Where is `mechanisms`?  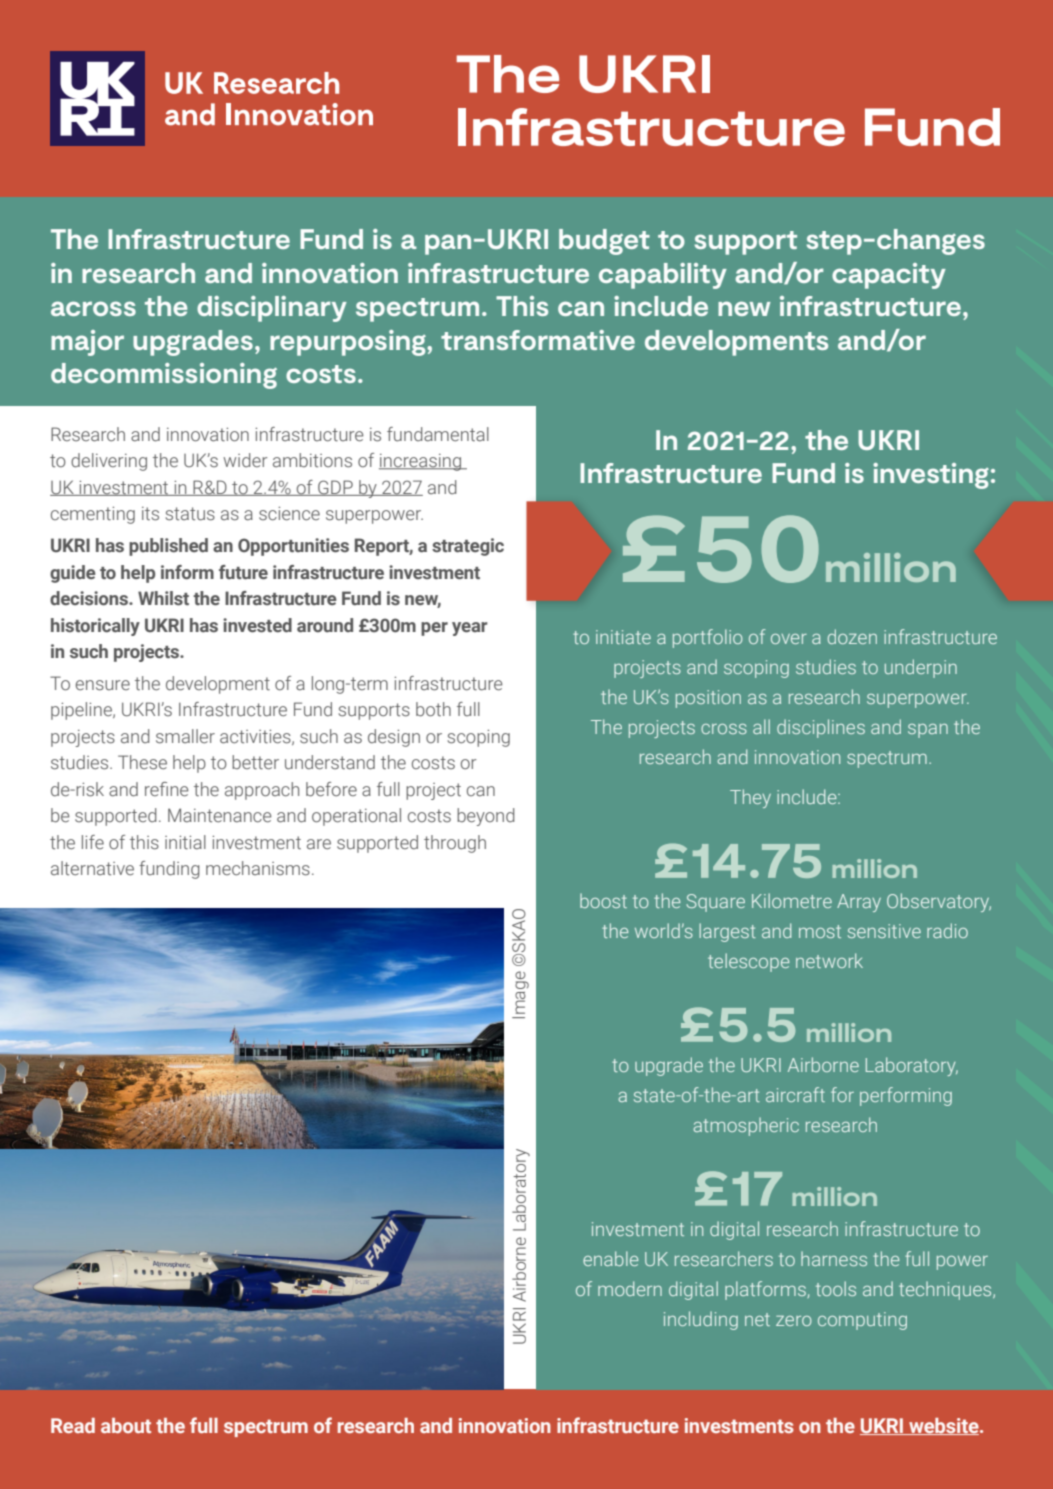
mechanisms is located at coordinates (258, 868).
